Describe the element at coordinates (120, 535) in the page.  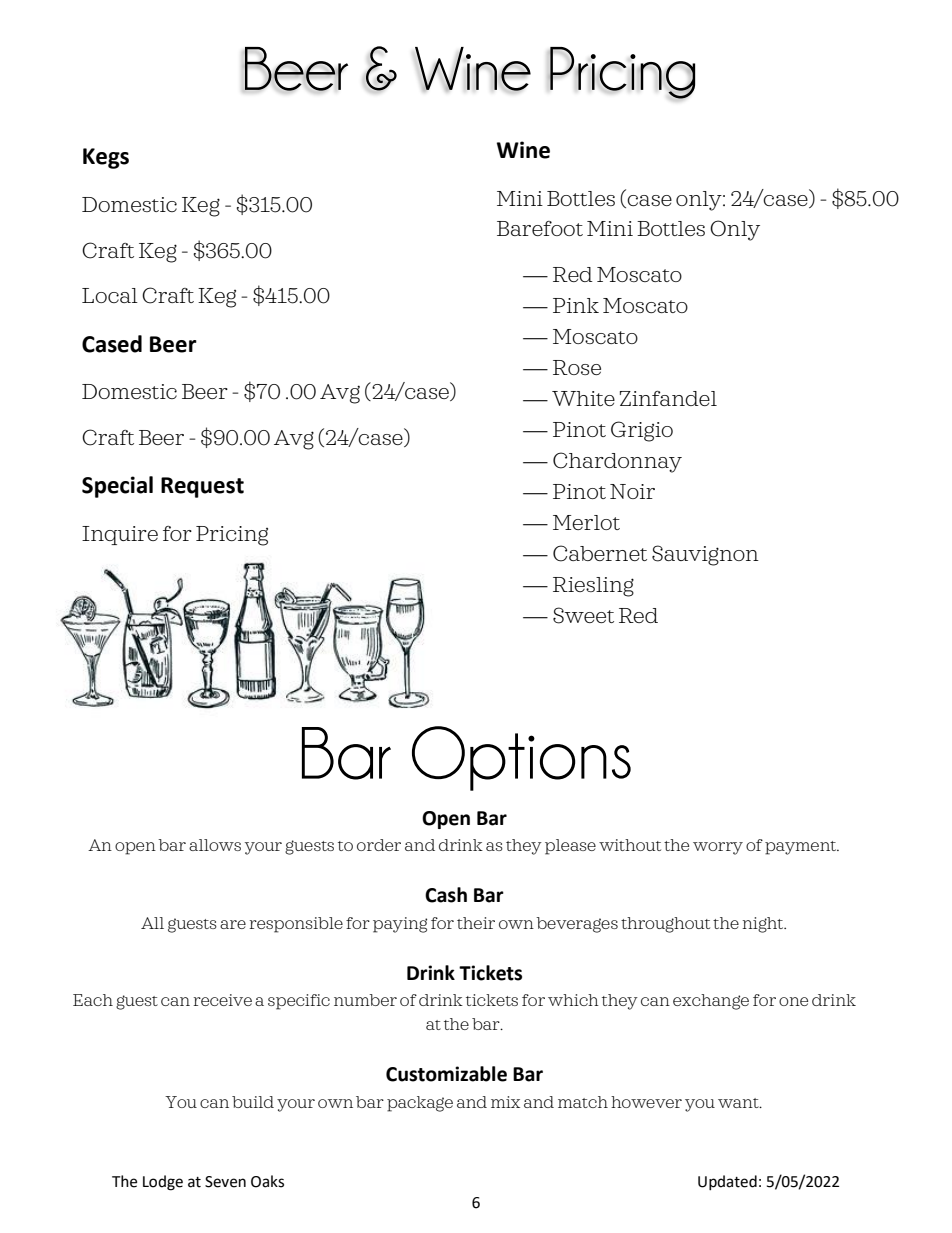
I see `Inquire` at that location.
